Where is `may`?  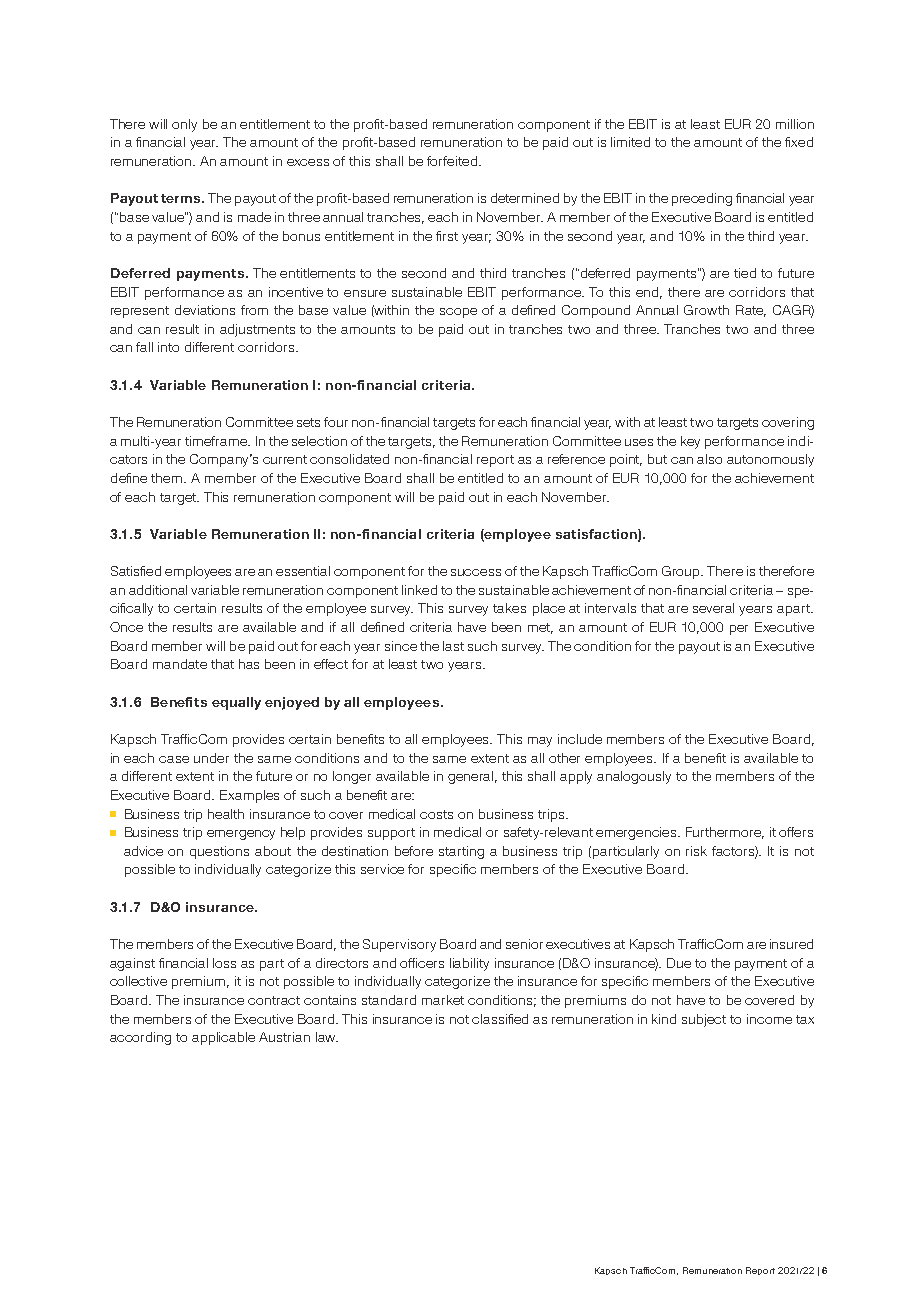
may is located at coordinates (540, 742).
